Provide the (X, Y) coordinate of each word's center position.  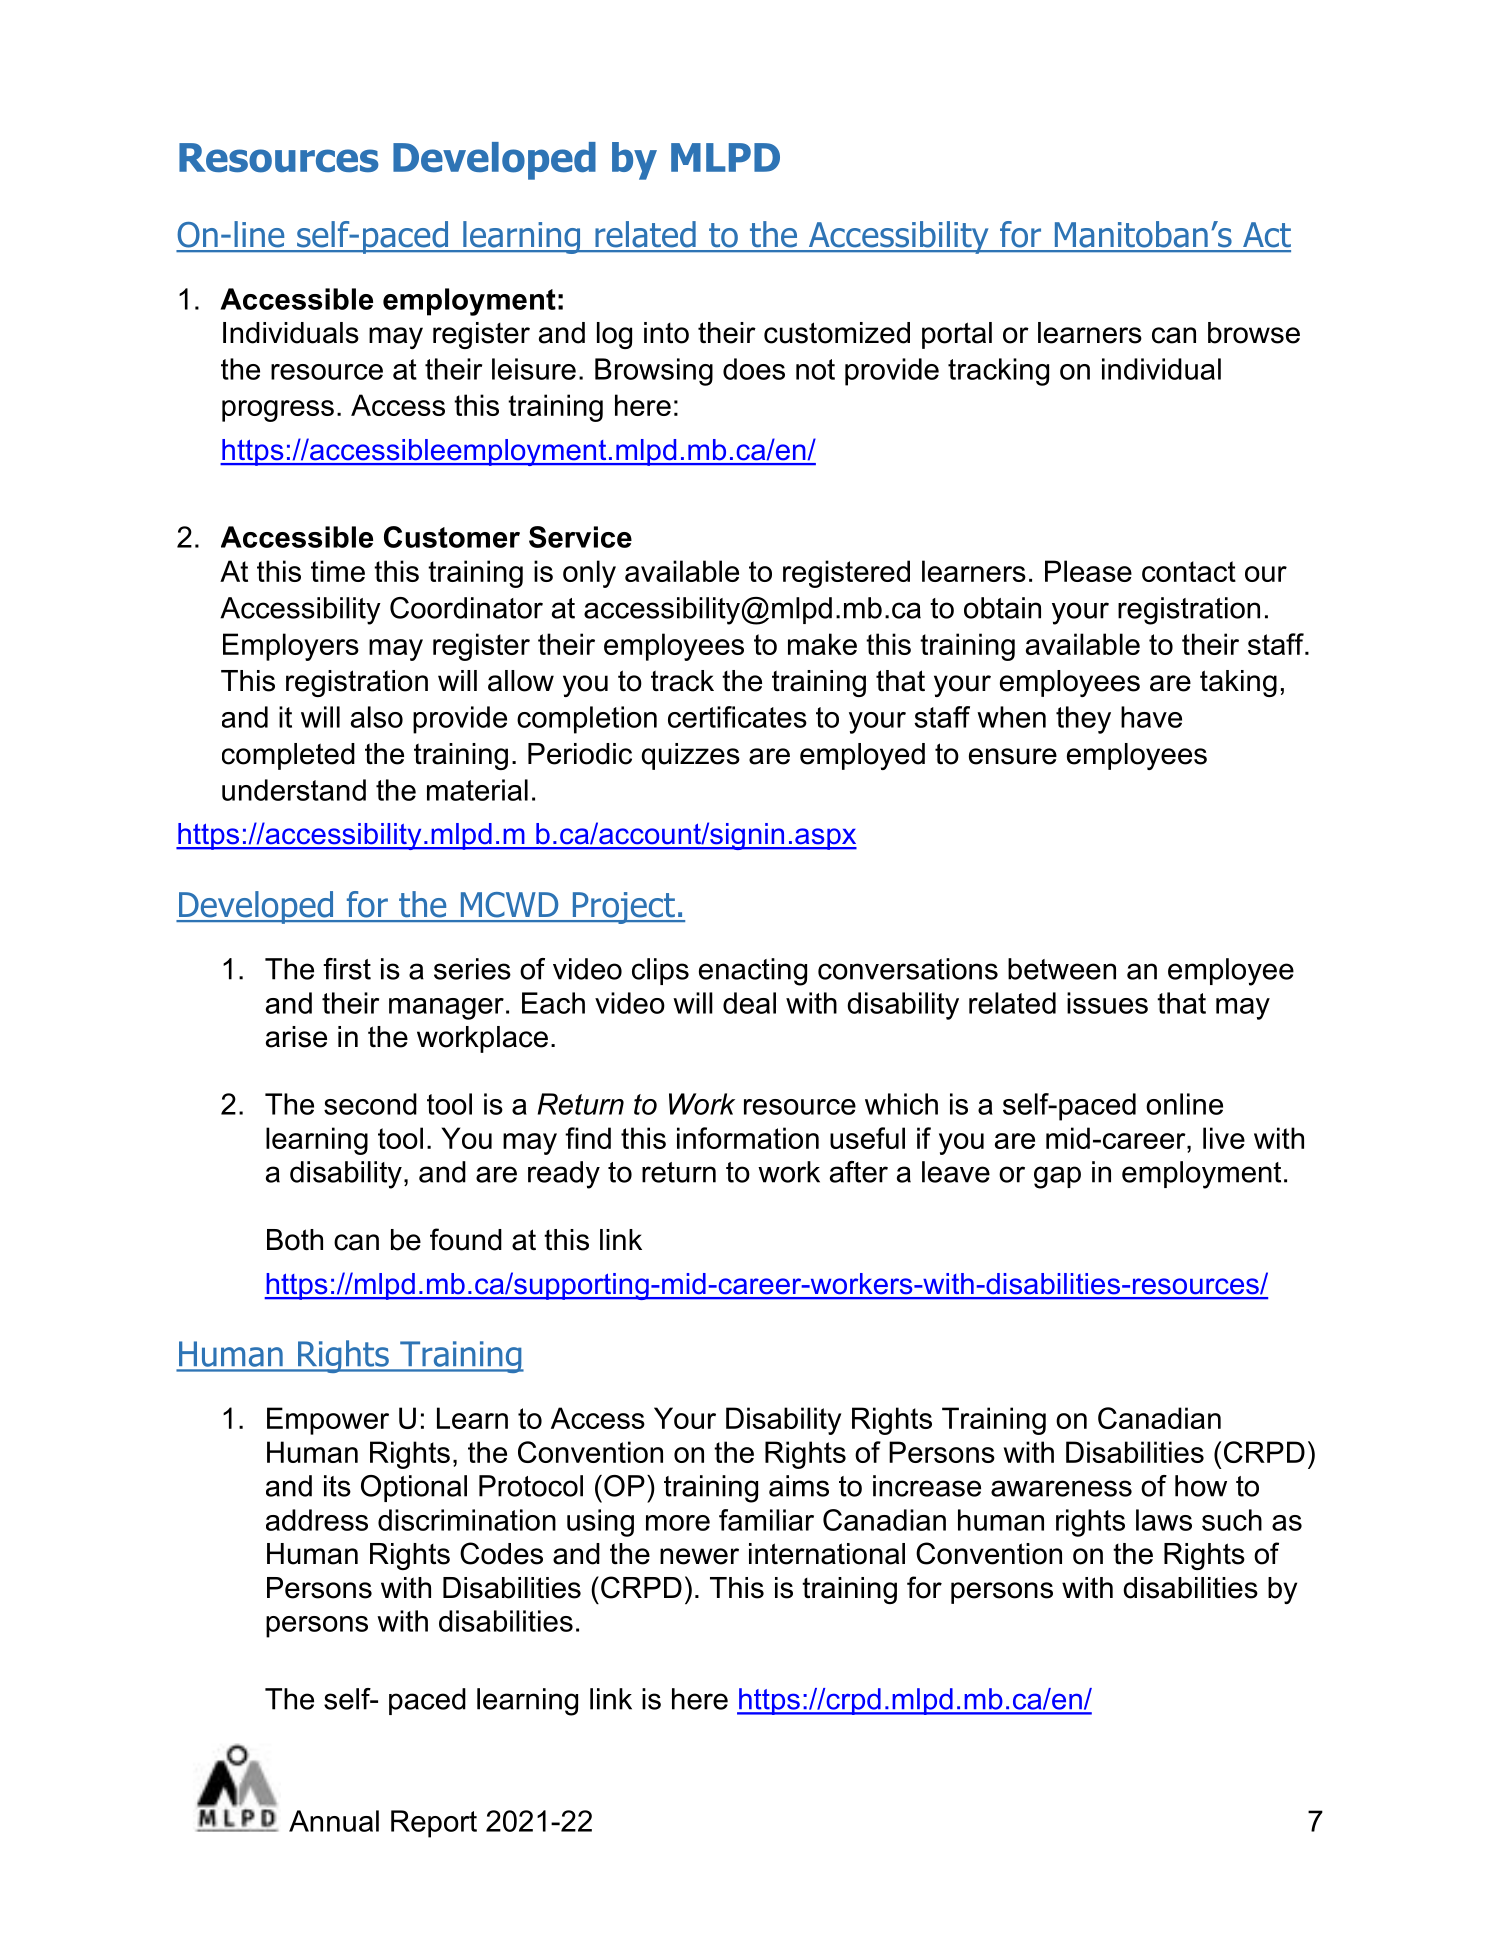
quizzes (690, 756)
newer (699, 1556)
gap (1057, 1177)
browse (1254, 333)
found (466, 1239)
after (859, 1172)
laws (1164, 1520)
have (1151, 717)
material (477, 790)
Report (434, 1824)
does (754, 369)
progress (278, 411)
